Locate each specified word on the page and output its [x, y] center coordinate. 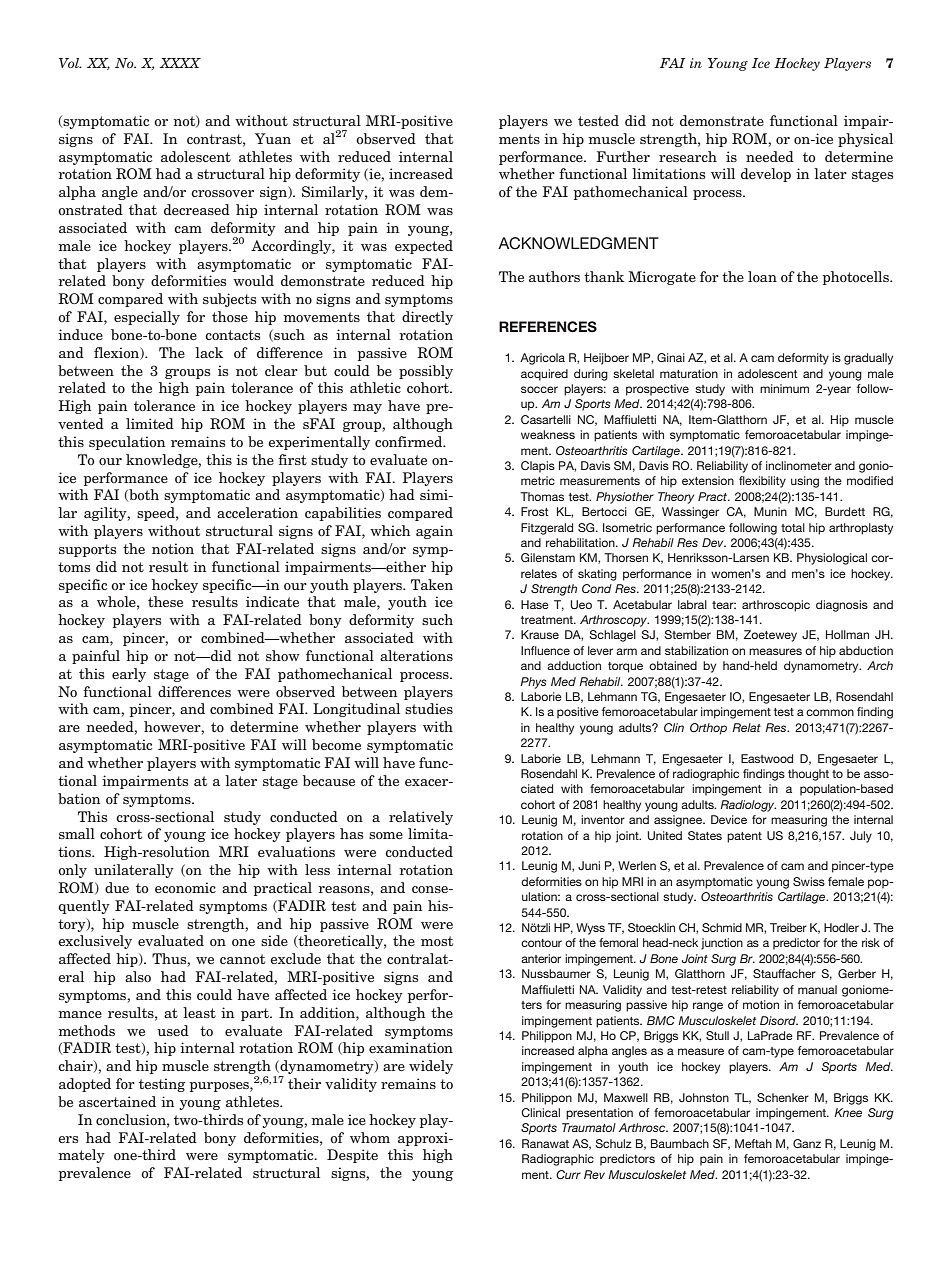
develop [766, 175]
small [77, 833]
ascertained [117, 1101]
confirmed [410, 441]
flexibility [762, 482]
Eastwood [767, 758]
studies [429, 708]
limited [150, 423]
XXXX [180, 63]
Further [623, 156]
